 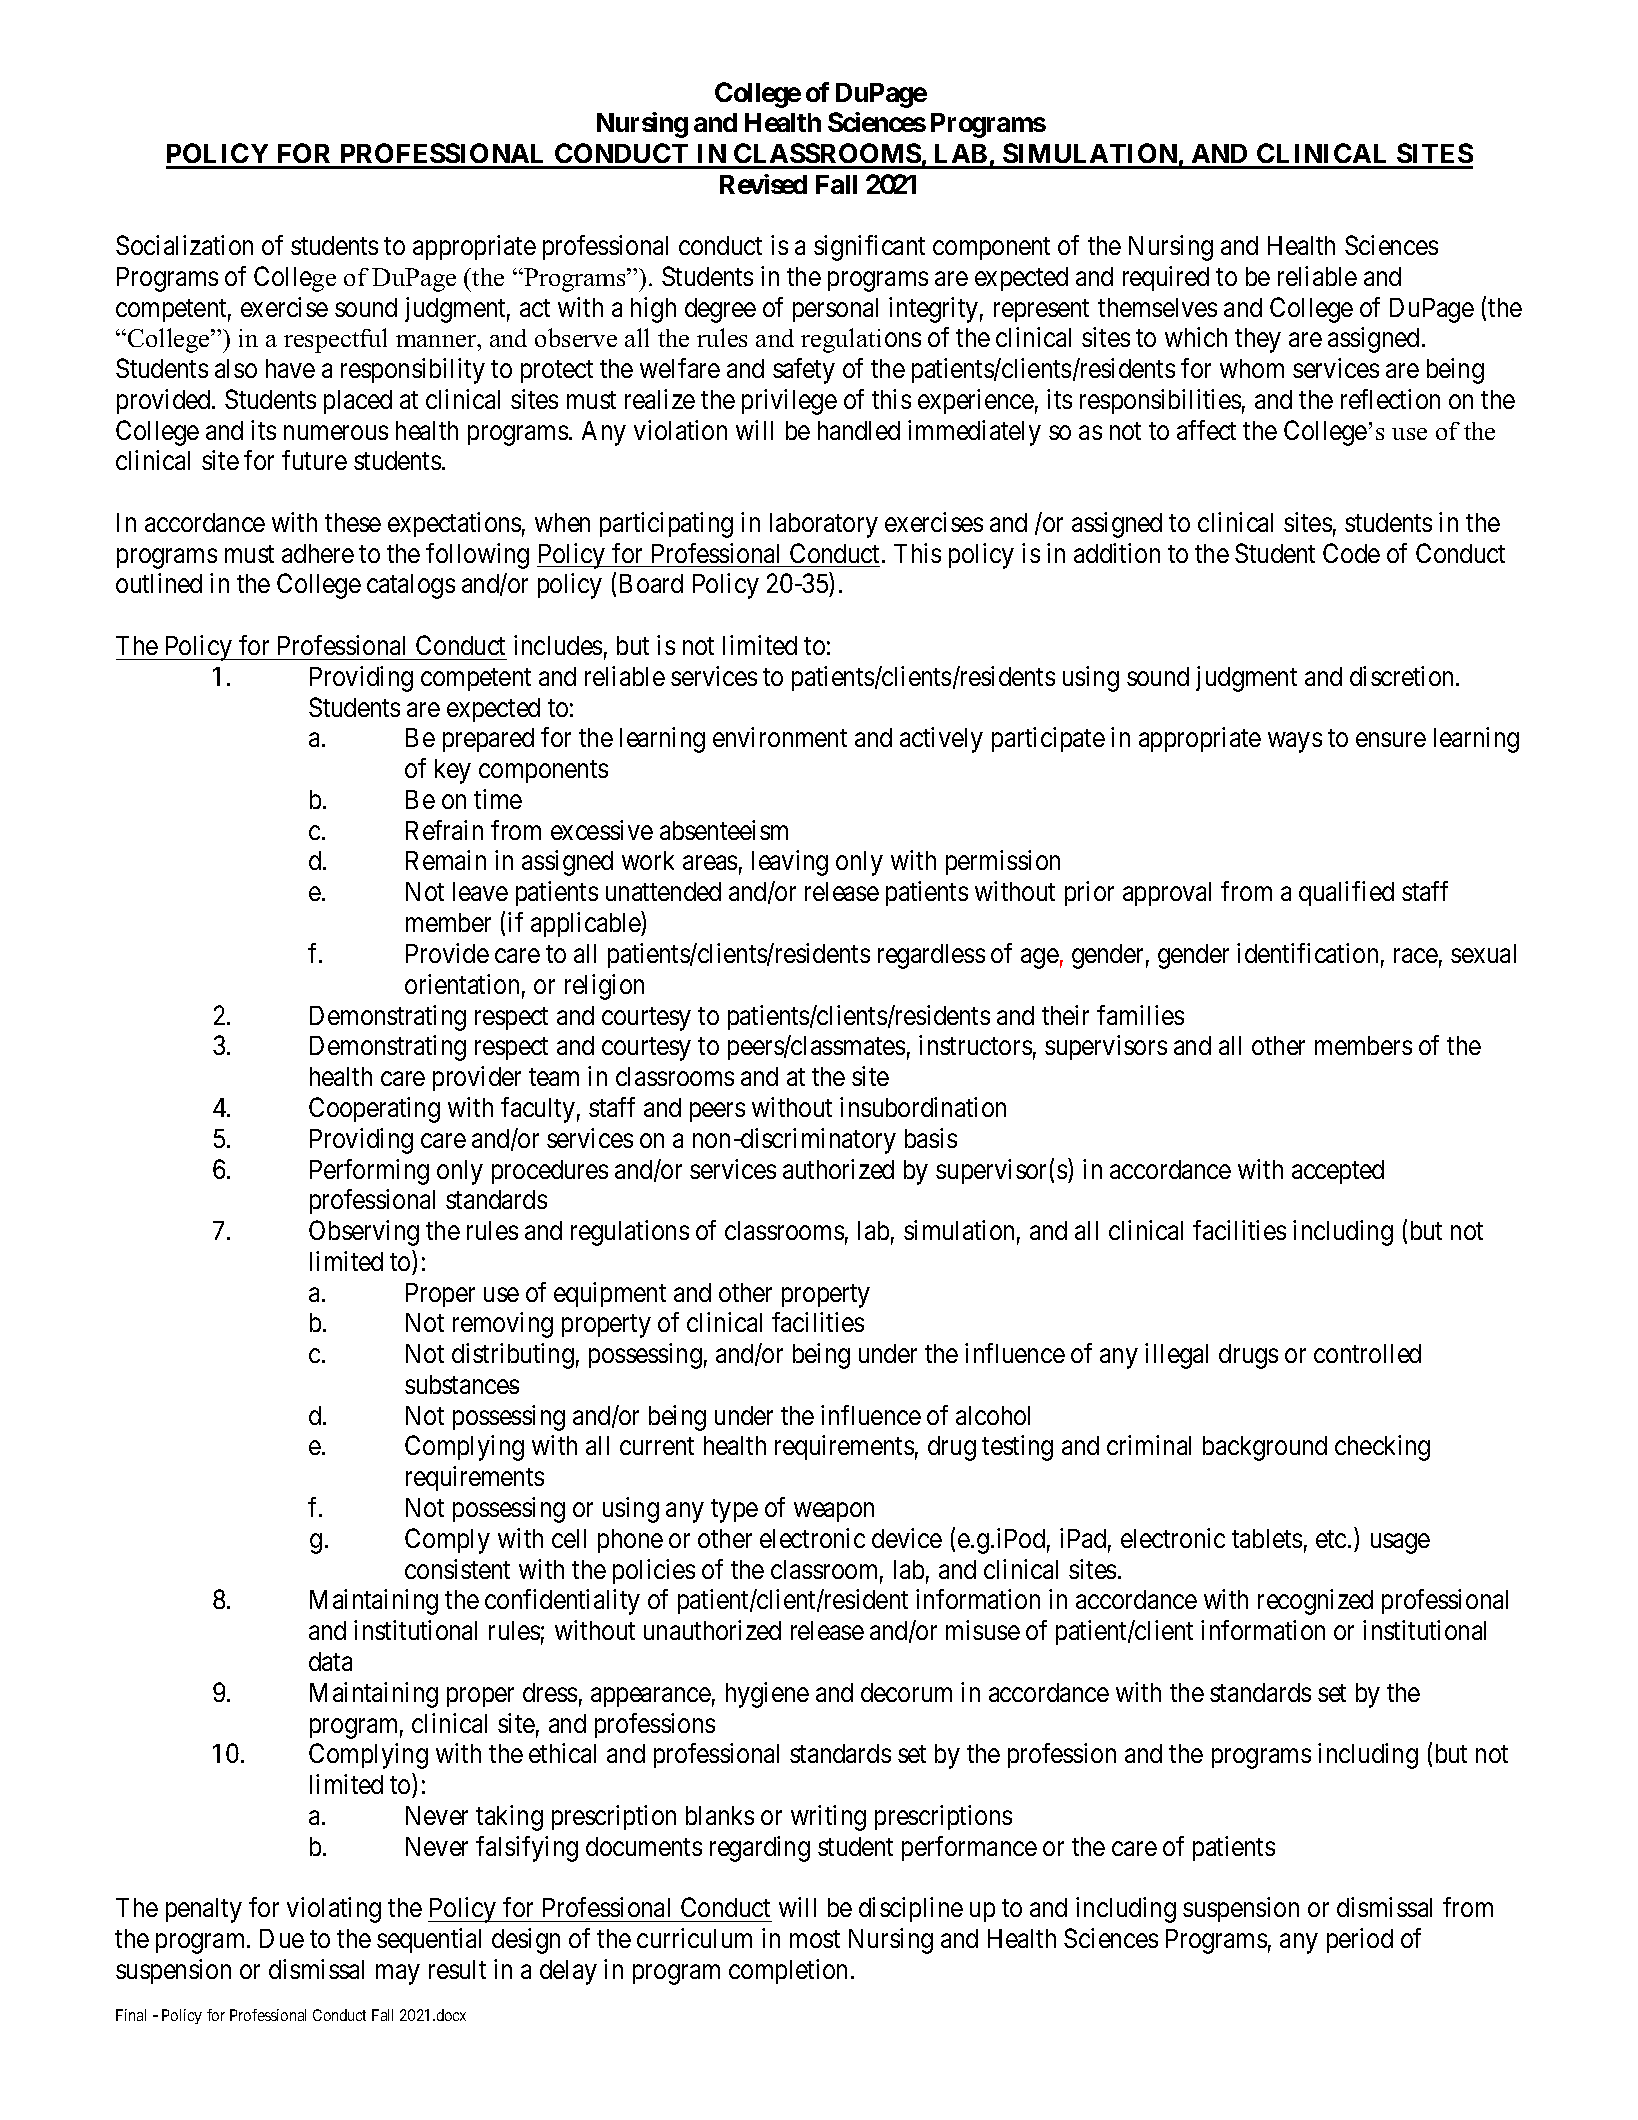 What do you see at coordinates (411, 586) in the screenshot?
I see `catalogs` at bounding box center [411, 586].
